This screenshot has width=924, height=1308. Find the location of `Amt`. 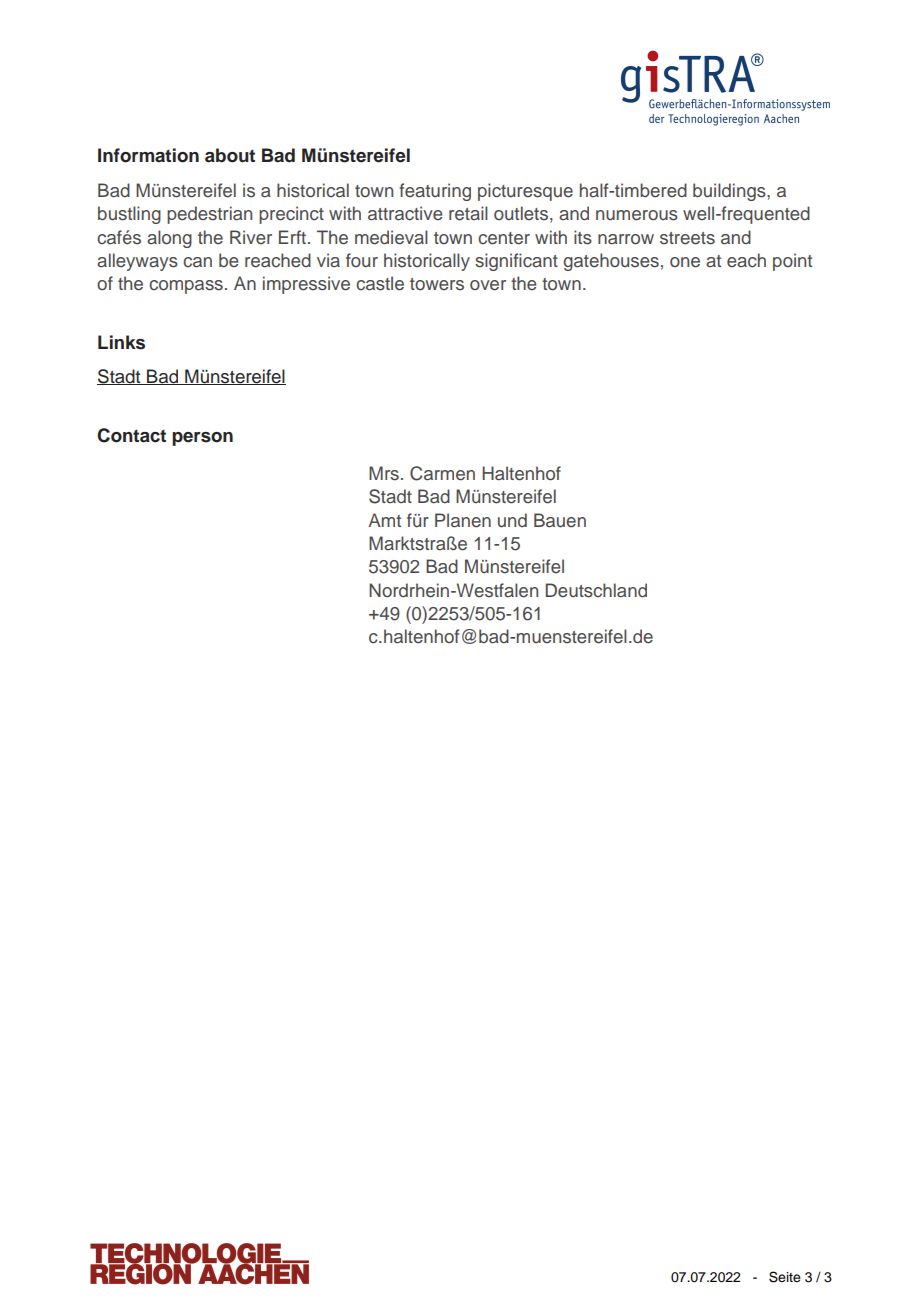

Amt is located at coordinates (384, 520).
